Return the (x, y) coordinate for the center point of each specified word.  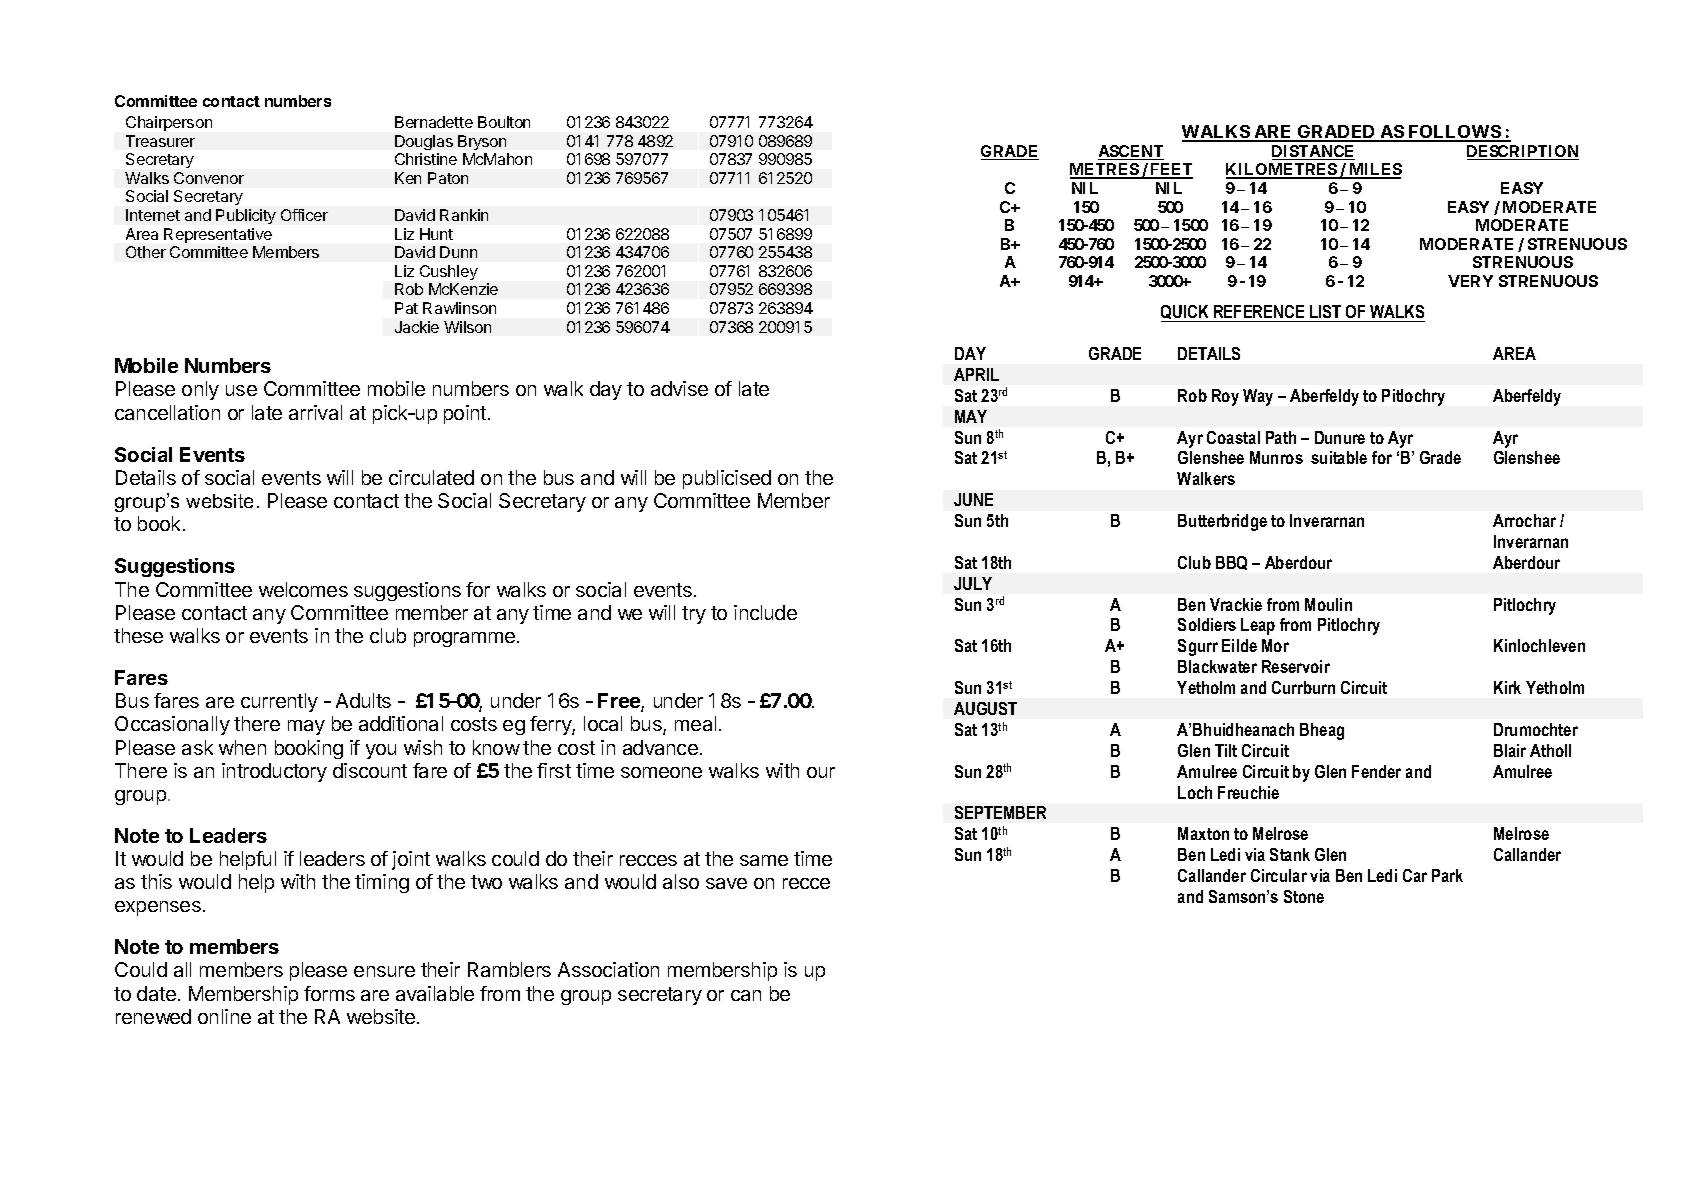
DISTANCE (1313, 152)
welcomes (303, 589)
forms (329, 993)
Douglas (424, 142)
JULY (973, 583)
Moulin (1328, 604)
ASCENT (1131, 152)
